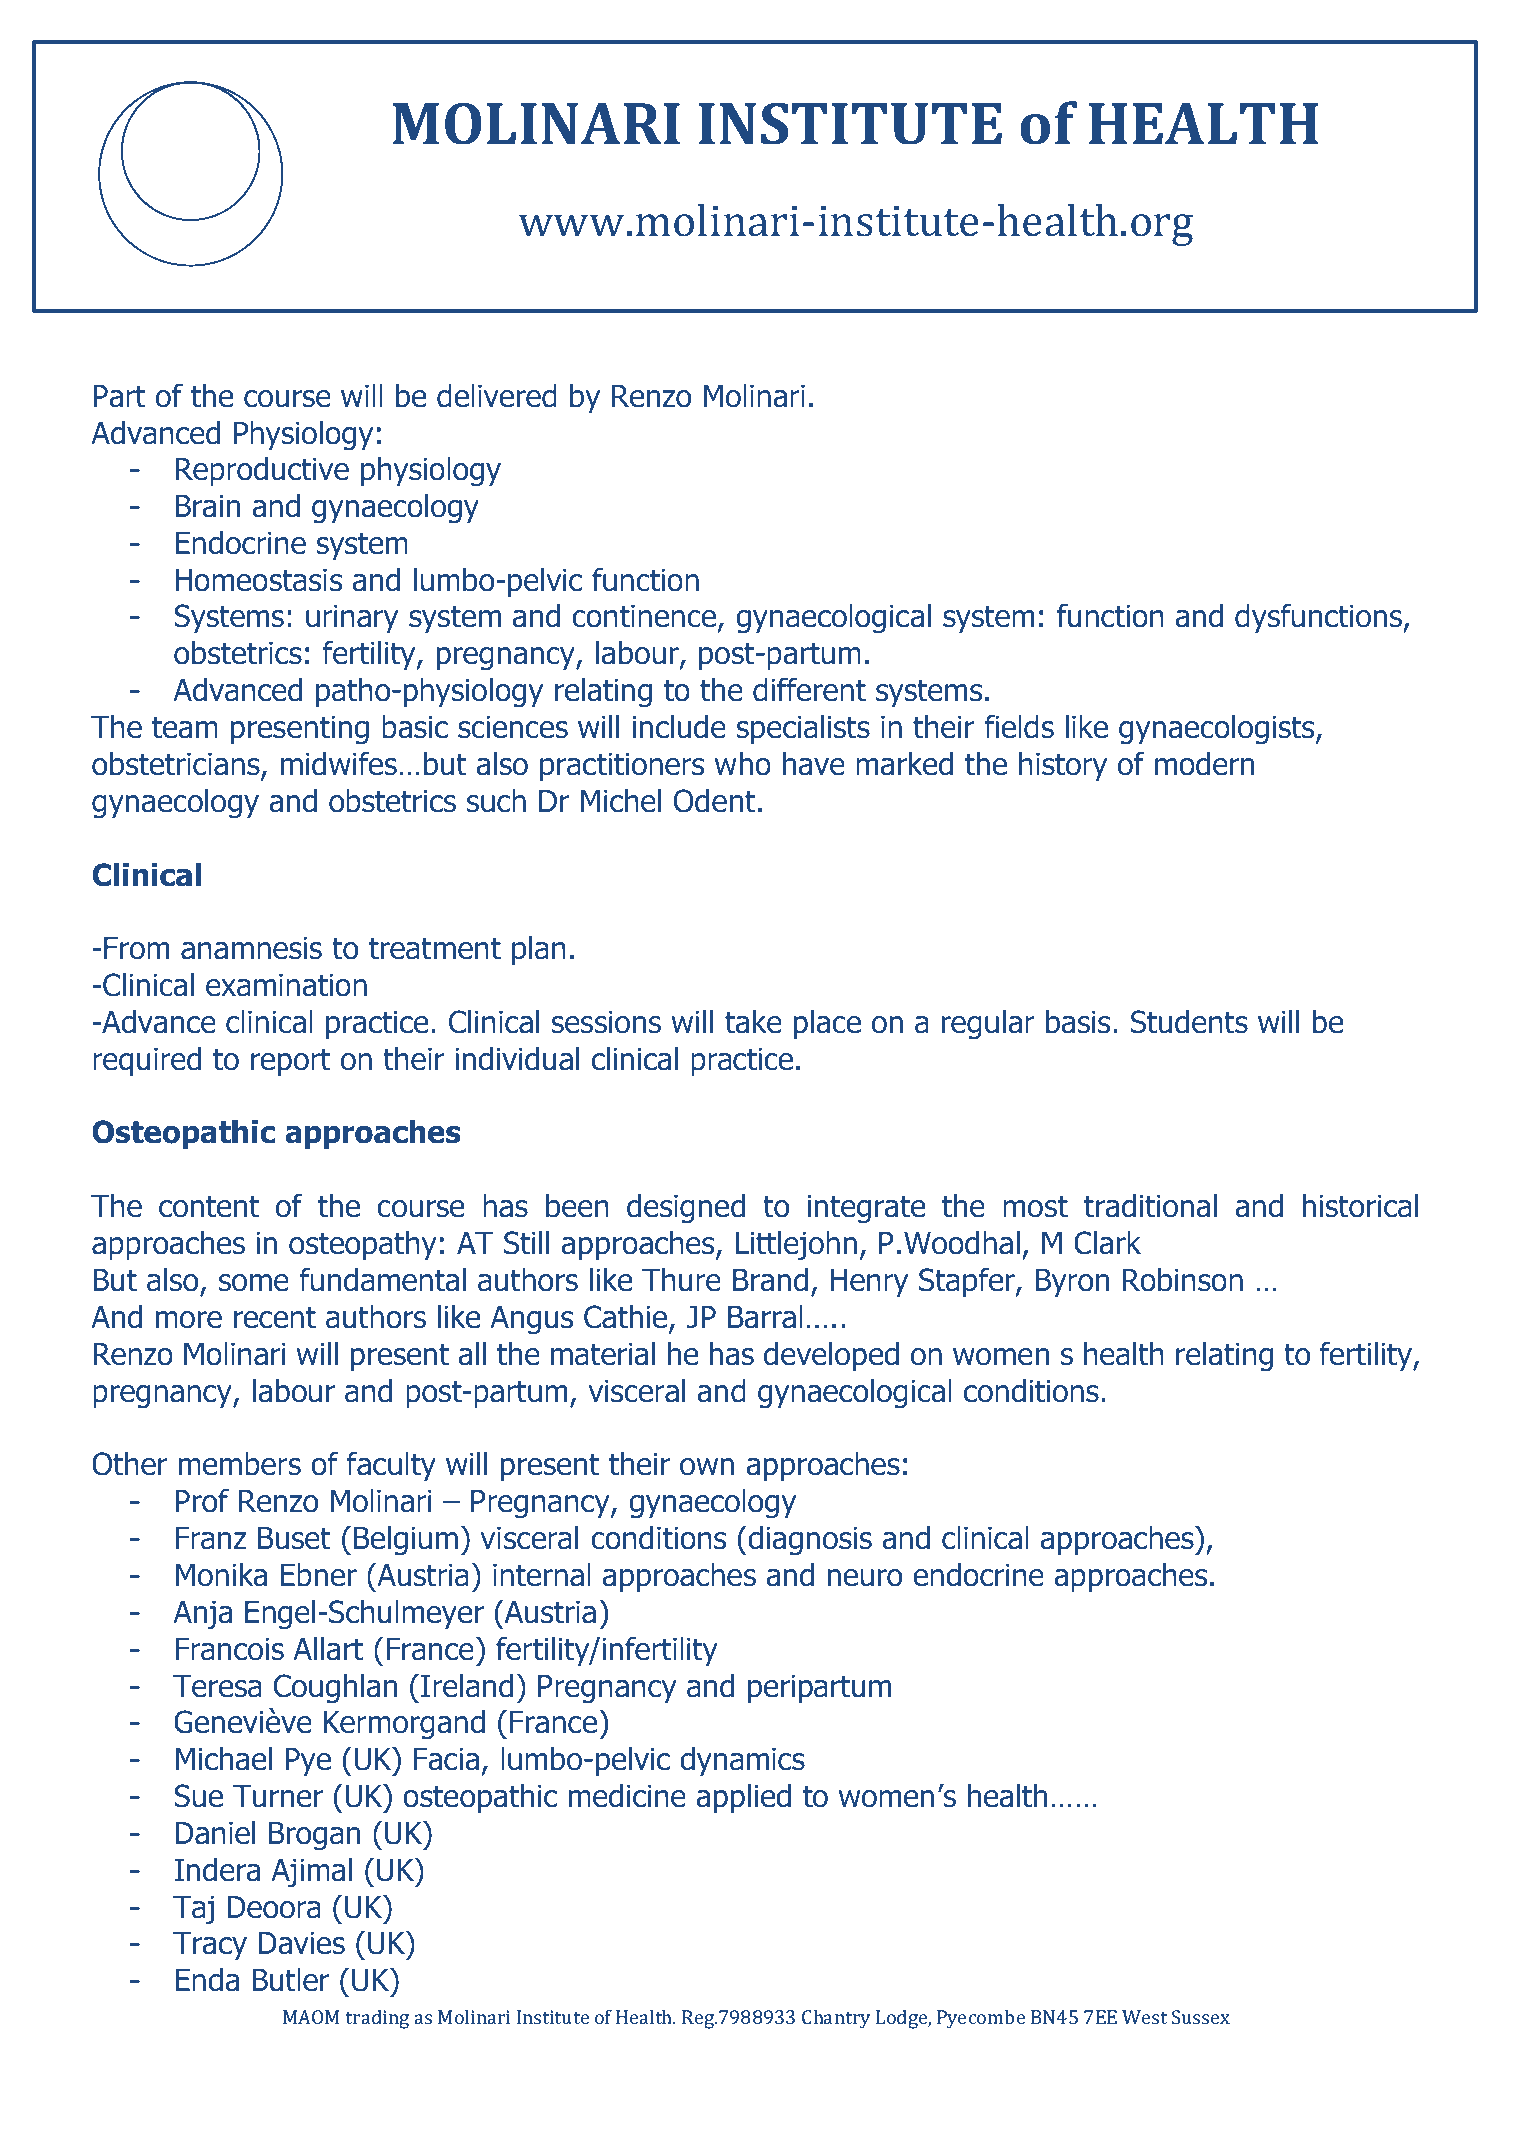 The image size is (1513, 2142). I want to click on Robinson, so click(1183, 1280).
